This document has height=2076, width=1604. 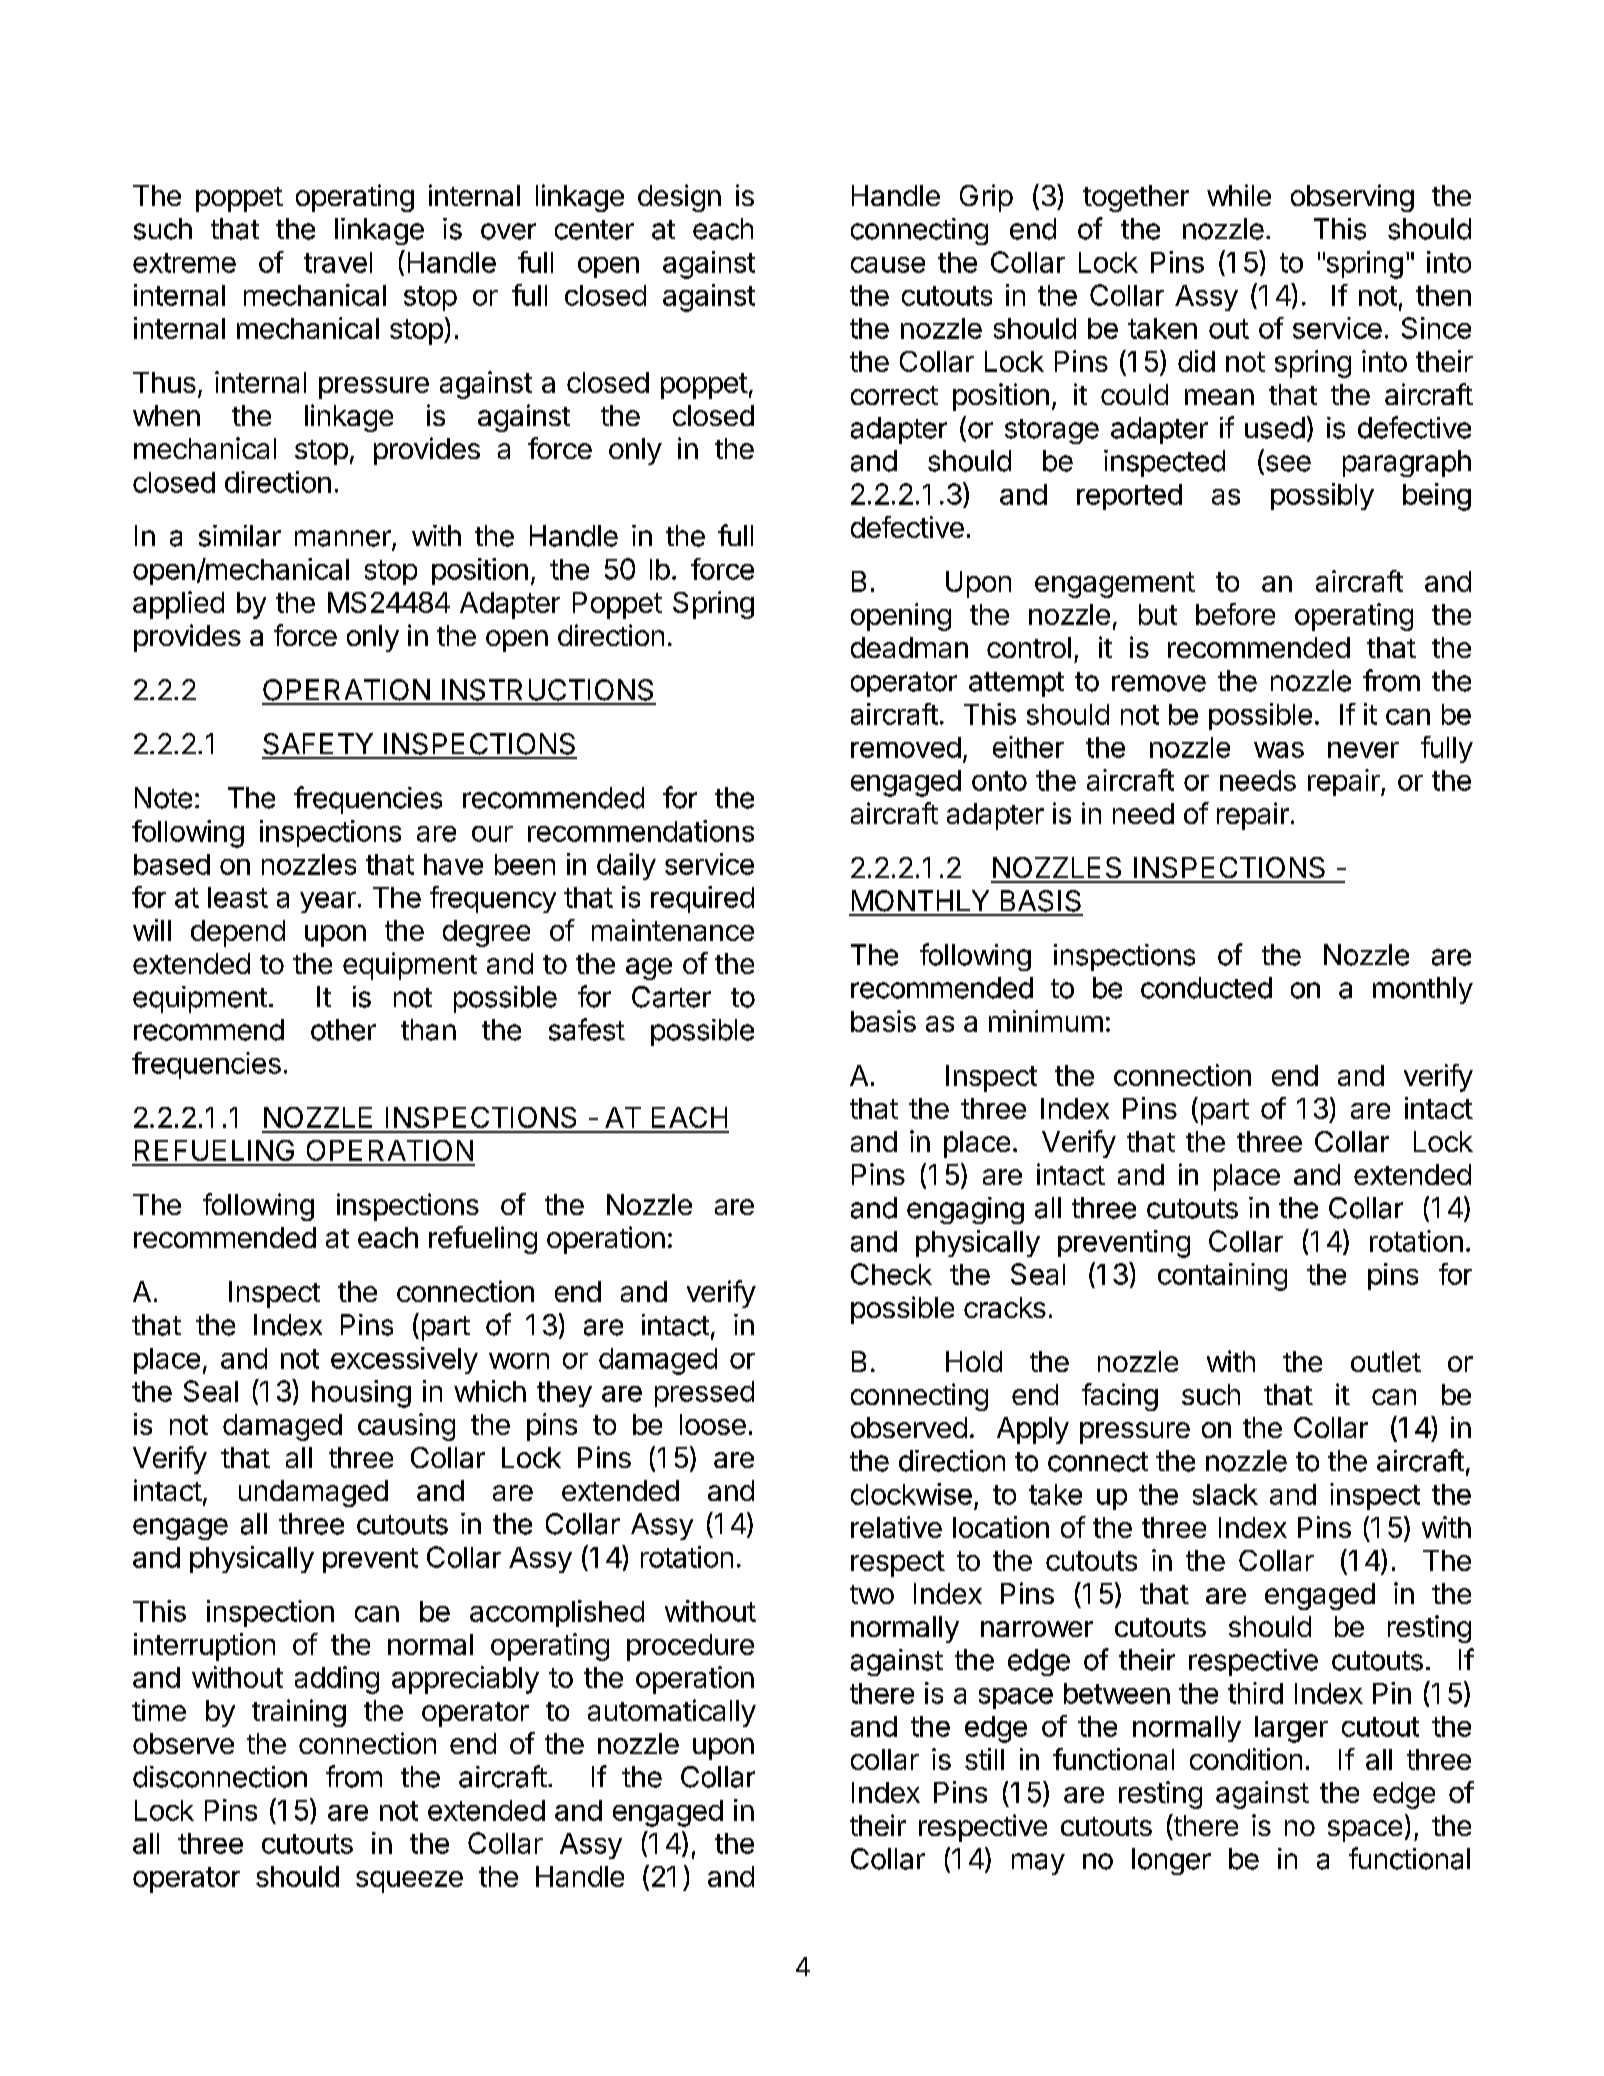 I want to click on squeeze, so click(x=409, y=1882).
